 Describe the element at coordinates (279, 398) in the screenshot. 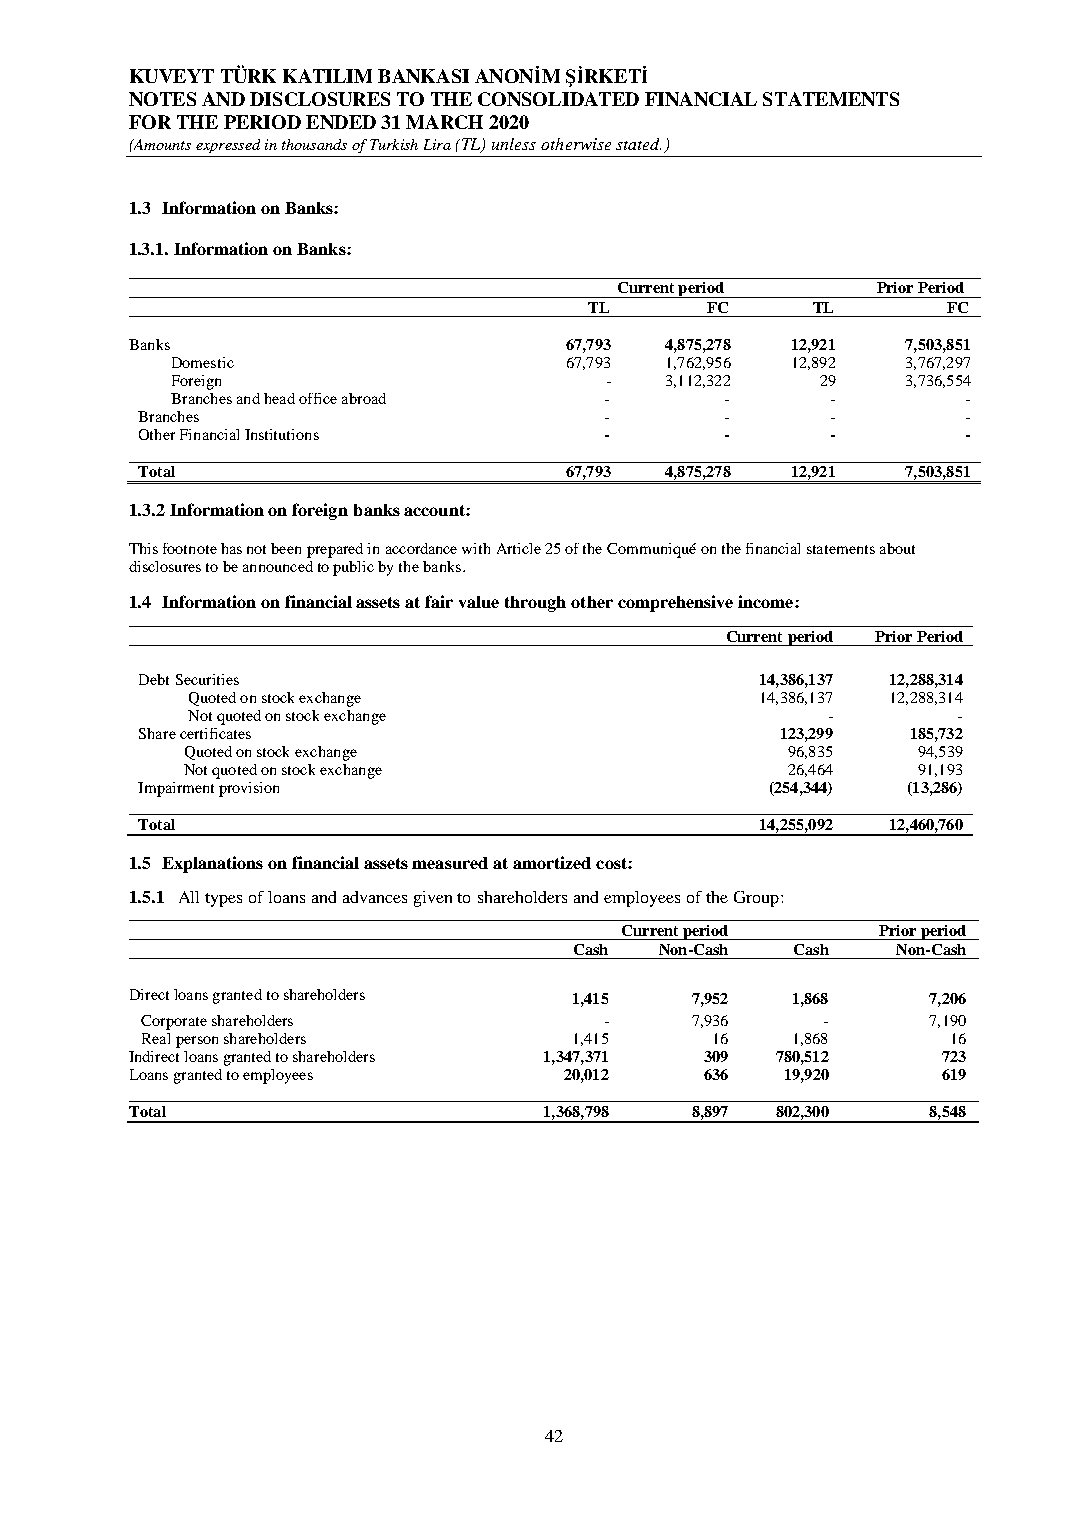

I see `head` at that location.
